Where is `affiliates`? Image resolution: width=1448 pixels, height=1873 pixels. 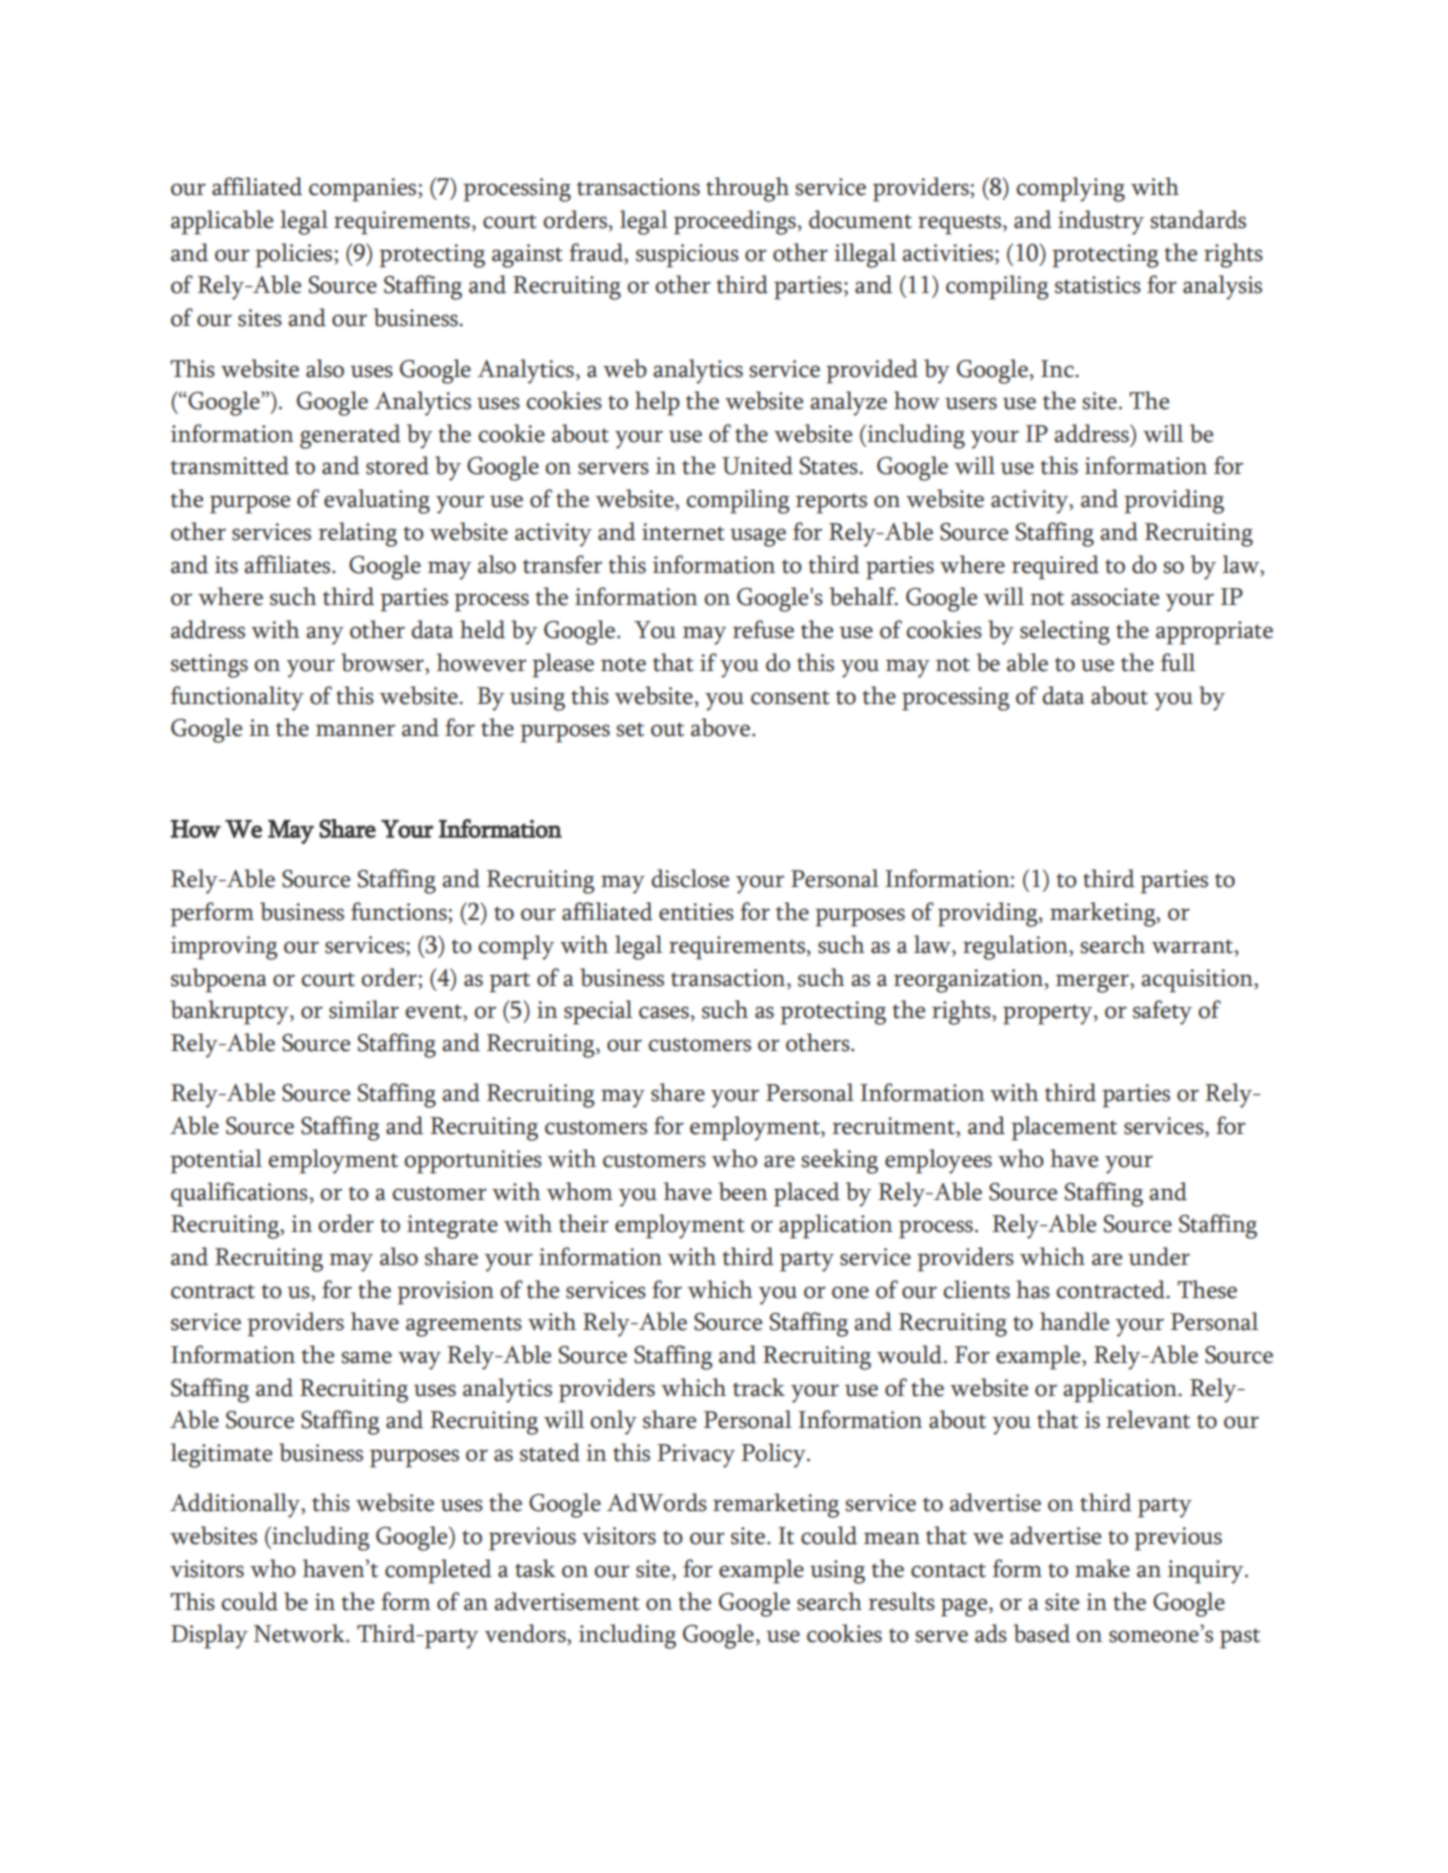 affiliates is located at coordinates (288, 564).
